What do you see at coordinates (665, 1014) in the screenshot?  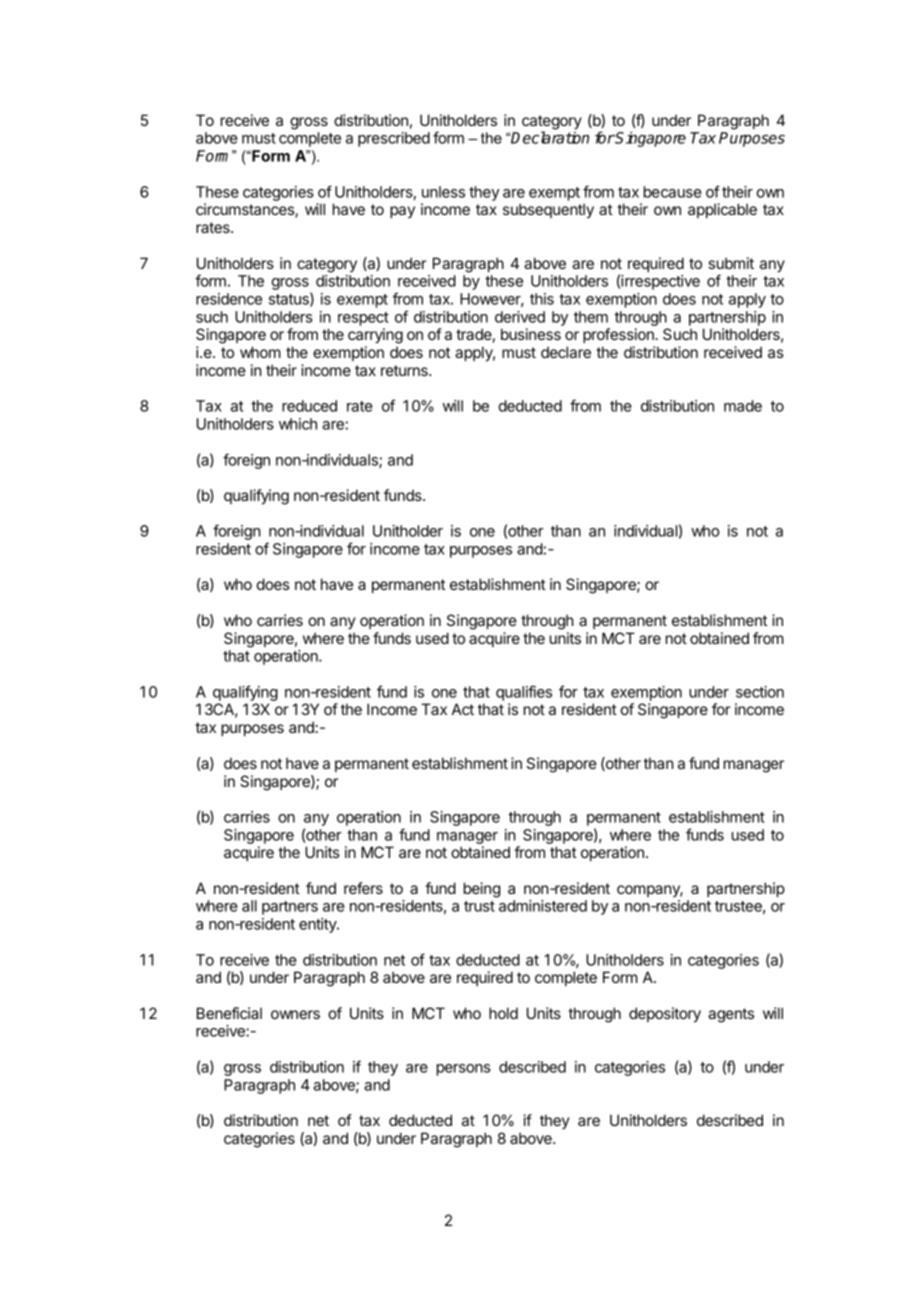 I see `depository` at bounding box center [665, 1014].
